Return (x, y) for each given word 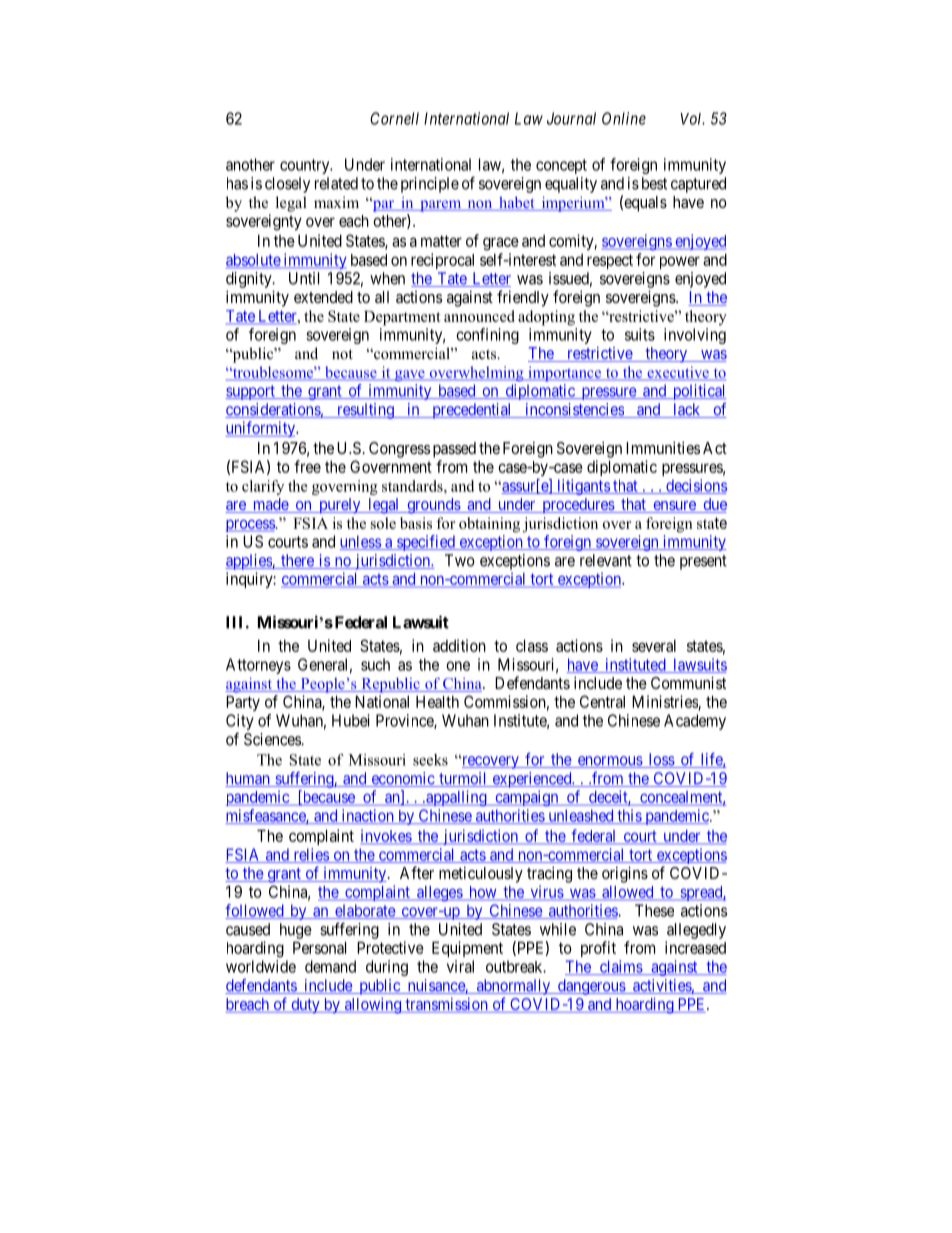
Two (460, 560)
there (297, 561)
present (703, 562)
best (654, 183)
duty (305, 1006)
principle (430, 185)
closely (287, 185)
